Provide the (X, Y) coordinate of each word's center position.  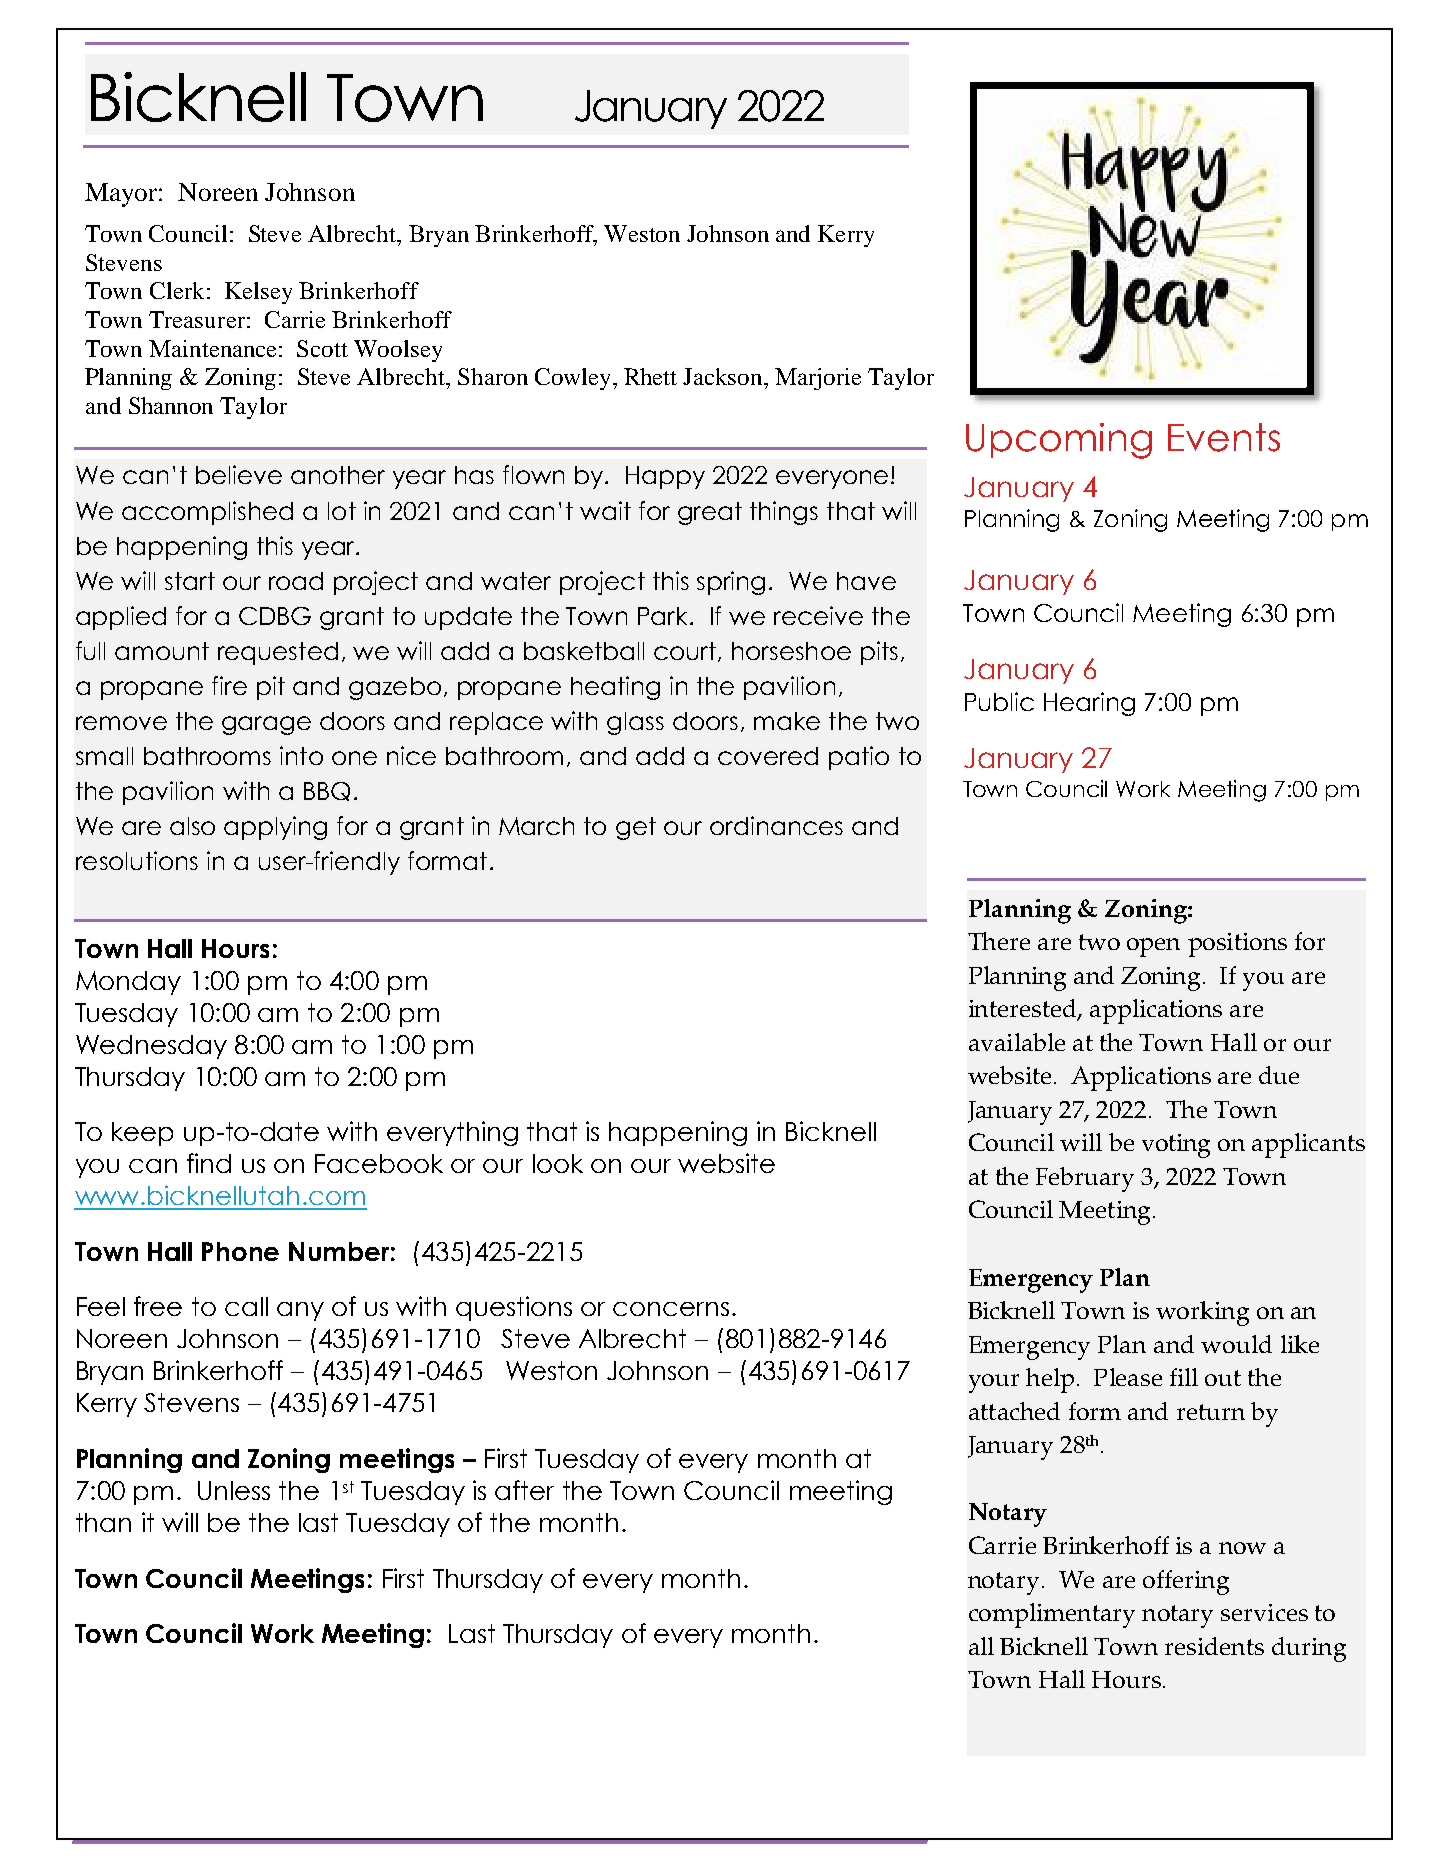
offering (1186, 1582)
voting (1176, 1146)
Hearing (1089, 704)
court (685, 651)
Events (1224, 437)
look (558, 1163)
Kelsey (258, 293)
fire (229, 685)
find (209, 1163)
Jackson (724, 376)
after (524, 1490)
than (103, 1522)
